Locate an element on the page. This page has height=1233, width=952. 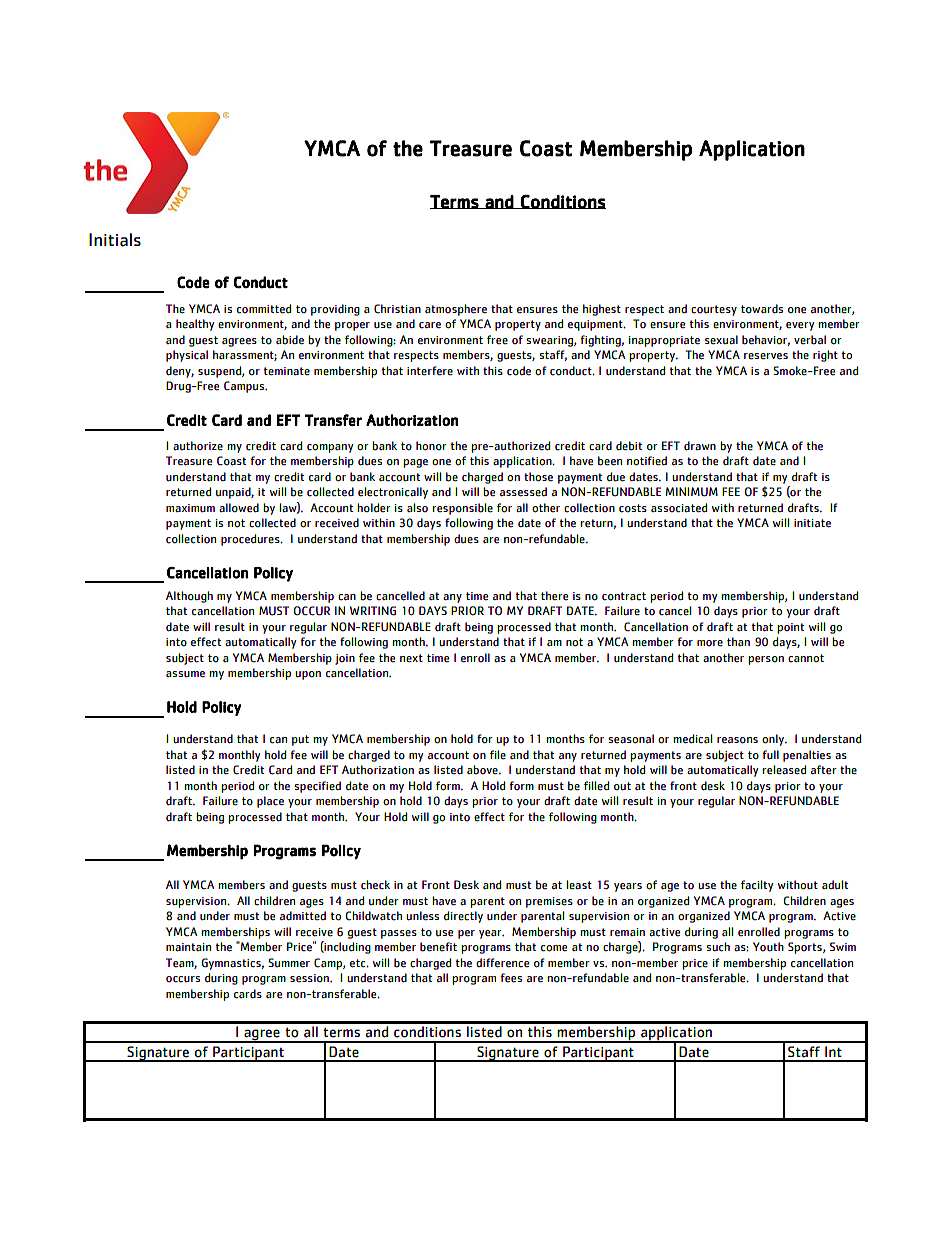
point is located at coordinates (790, 628).
